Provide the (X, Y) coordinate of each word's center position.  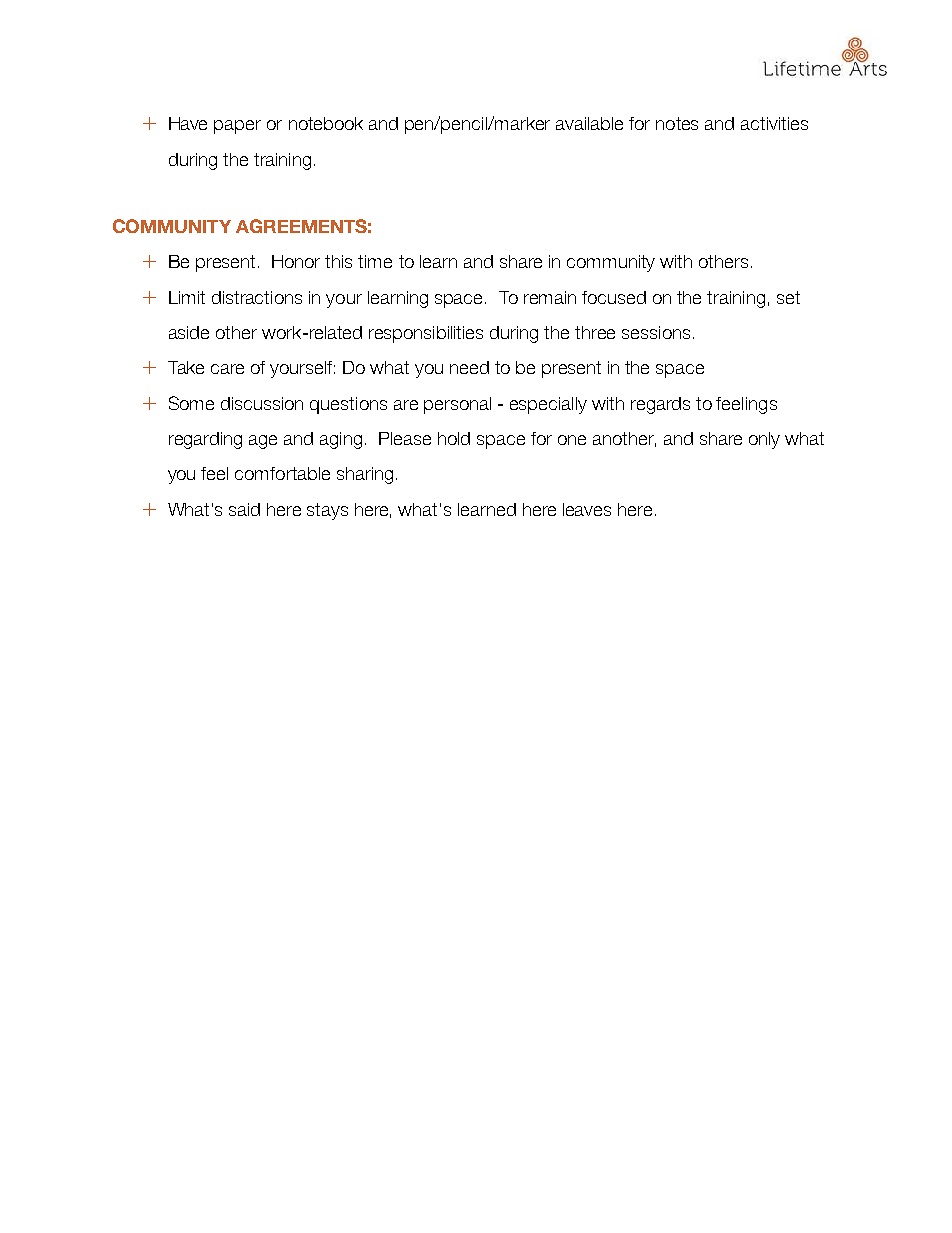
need (469, 367)
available (589, 123)
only (764, 440)
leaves (587, 509)
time (375, 261)
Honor (296, 261)
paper (237, 127)
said (244, 509)
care (227, 369)
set (788, 297)
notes (677, 123)
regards (660, 405)
